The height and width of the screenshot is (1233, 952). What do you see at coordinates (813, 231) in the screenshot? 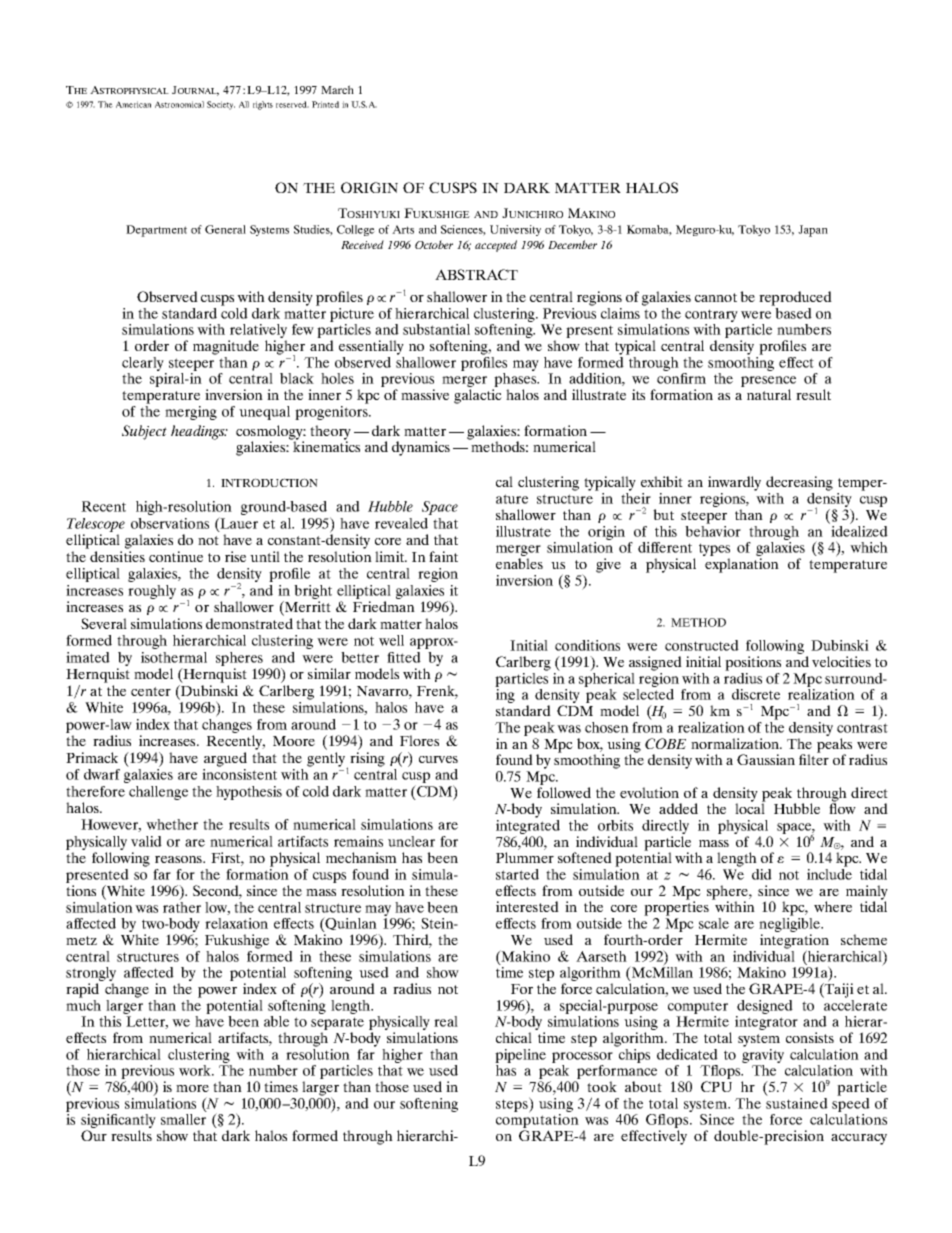
I see `Japan` at bounding box center [813, 231].
